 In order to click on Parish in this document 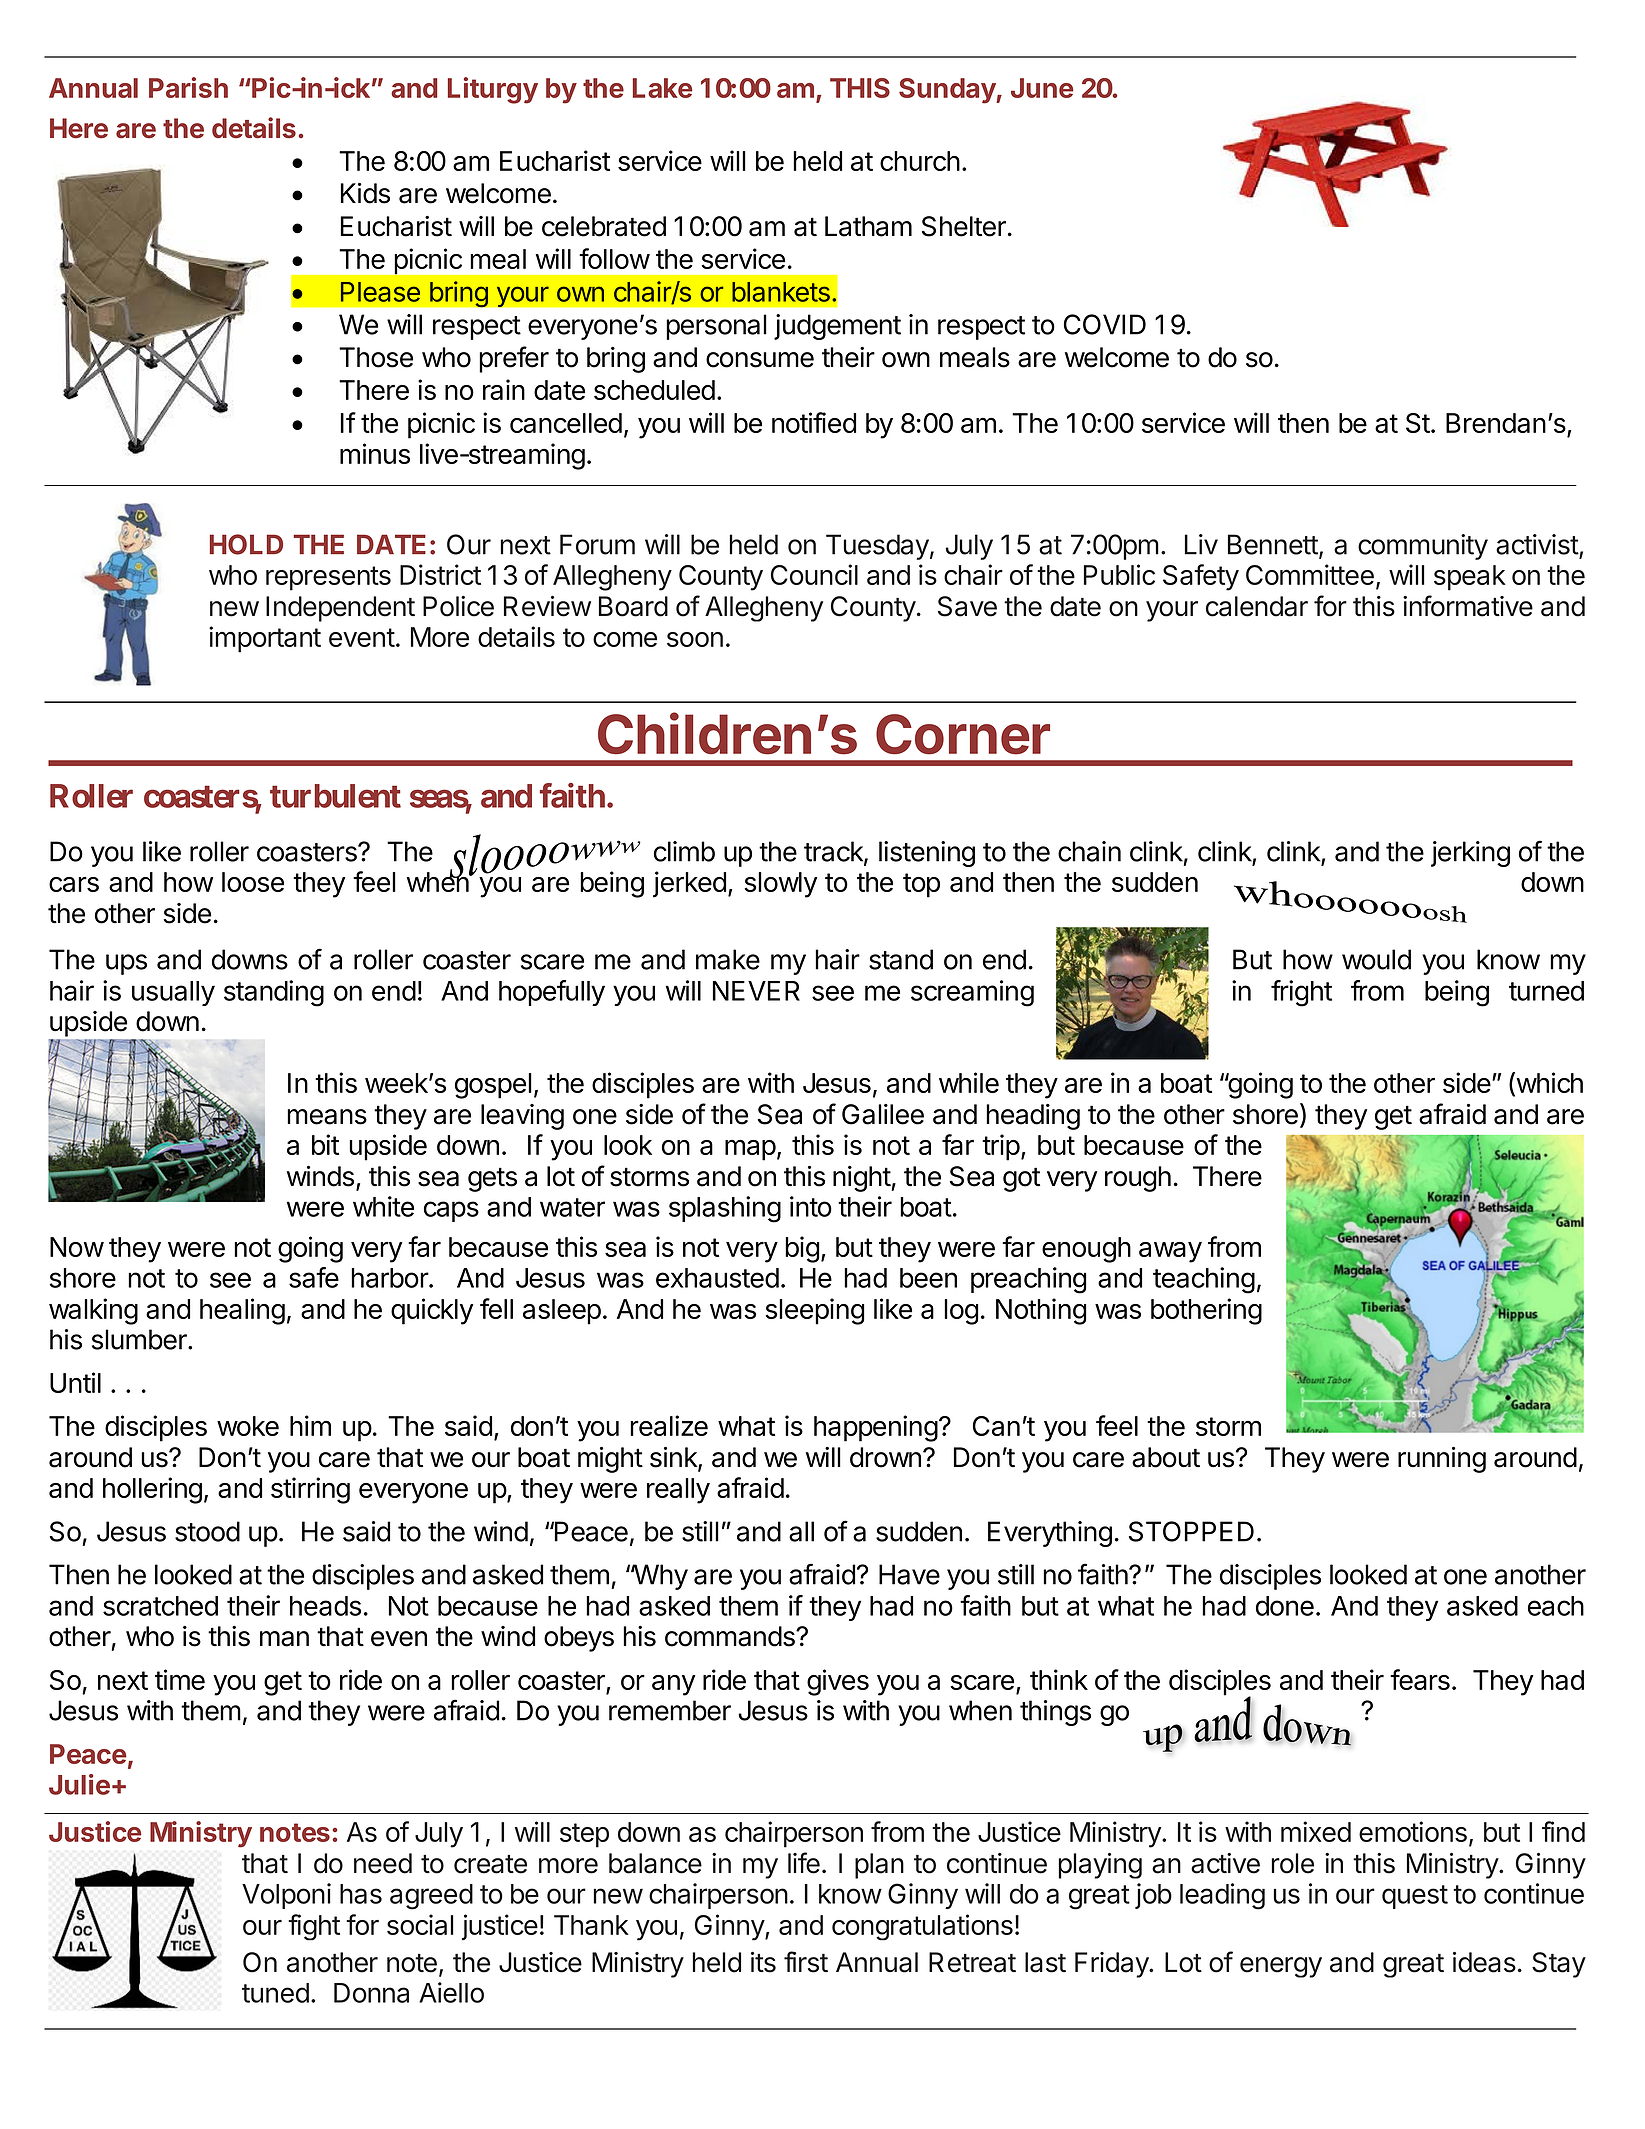, I will do `click(188, 87)`.
